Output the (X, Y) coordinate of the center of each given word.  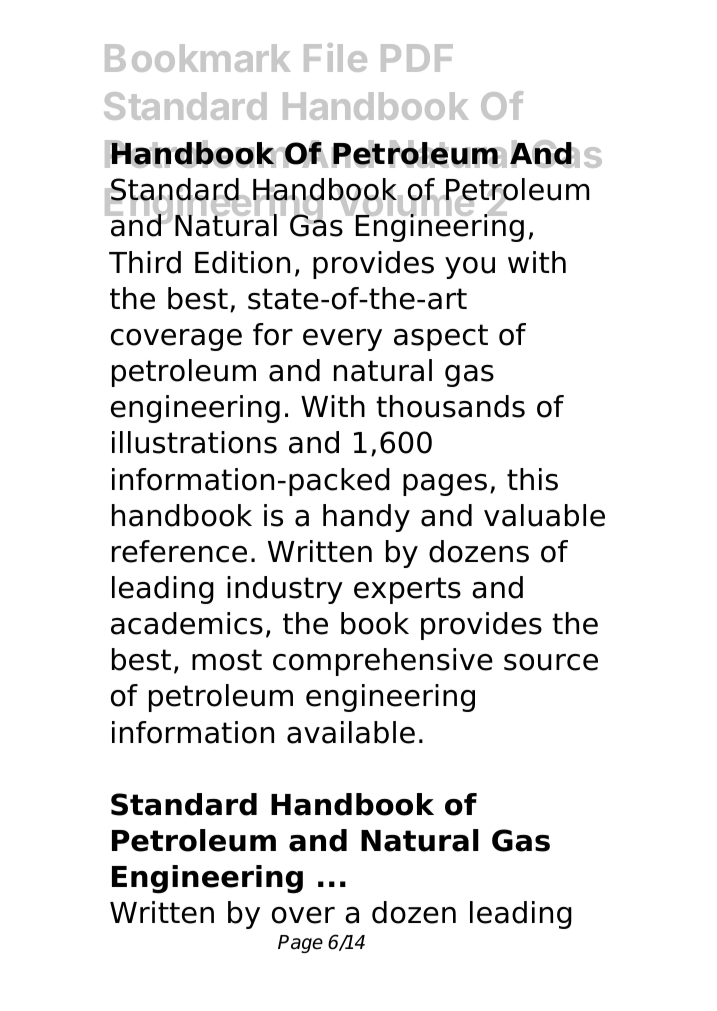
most (227, 660)
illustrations (194, 442)
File (335, 57)
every (342, 340)
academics (187, 623)
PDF (417, 58)
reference (179, 551)
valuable (544, 515)
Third (145, 262)
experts (407, 590)
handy (366, 518)
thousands (450, 406)
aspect (441, 337)
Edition (242, 262)
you (470, 268)
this (532, 479)
